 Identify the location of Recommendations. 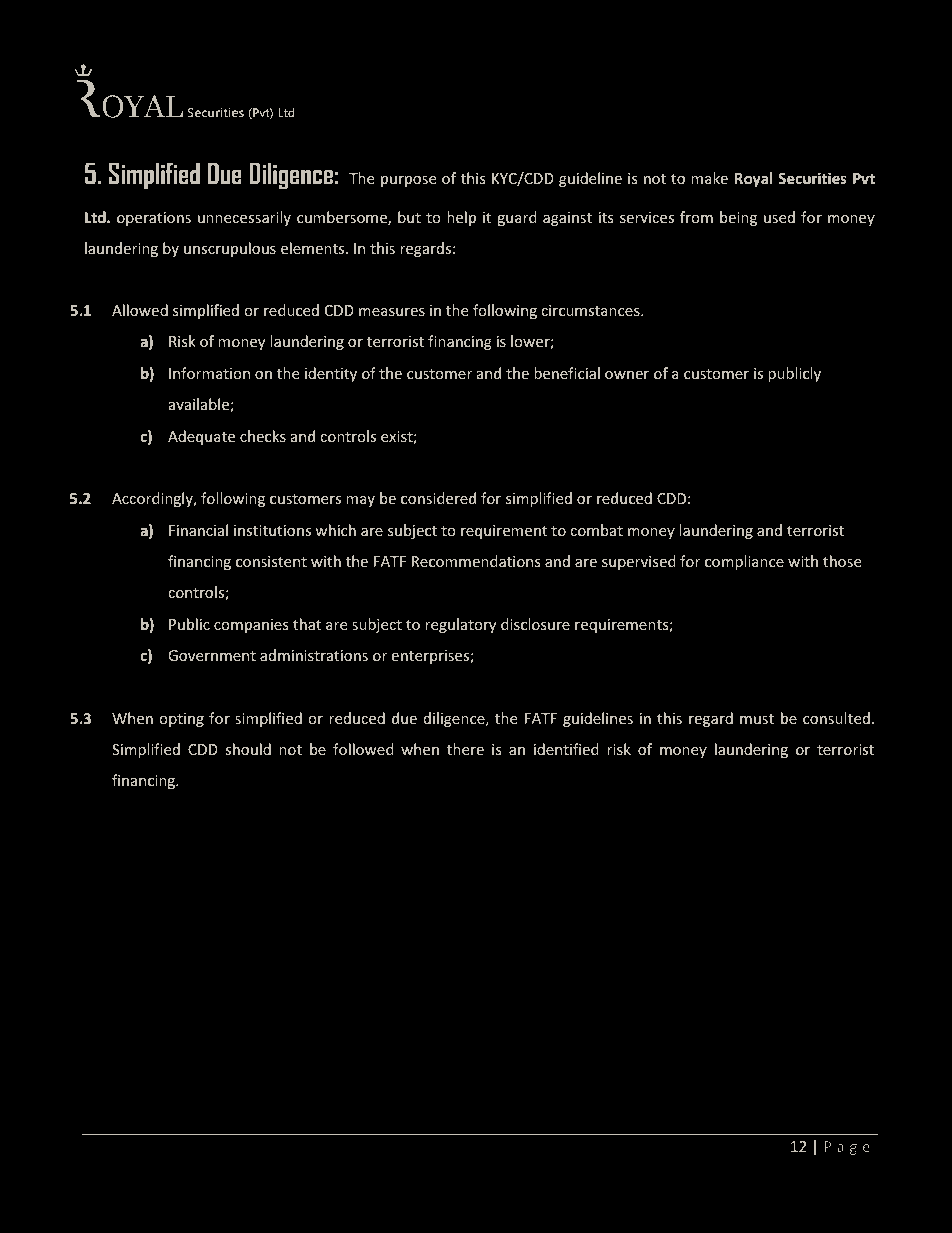
(476, 561).
